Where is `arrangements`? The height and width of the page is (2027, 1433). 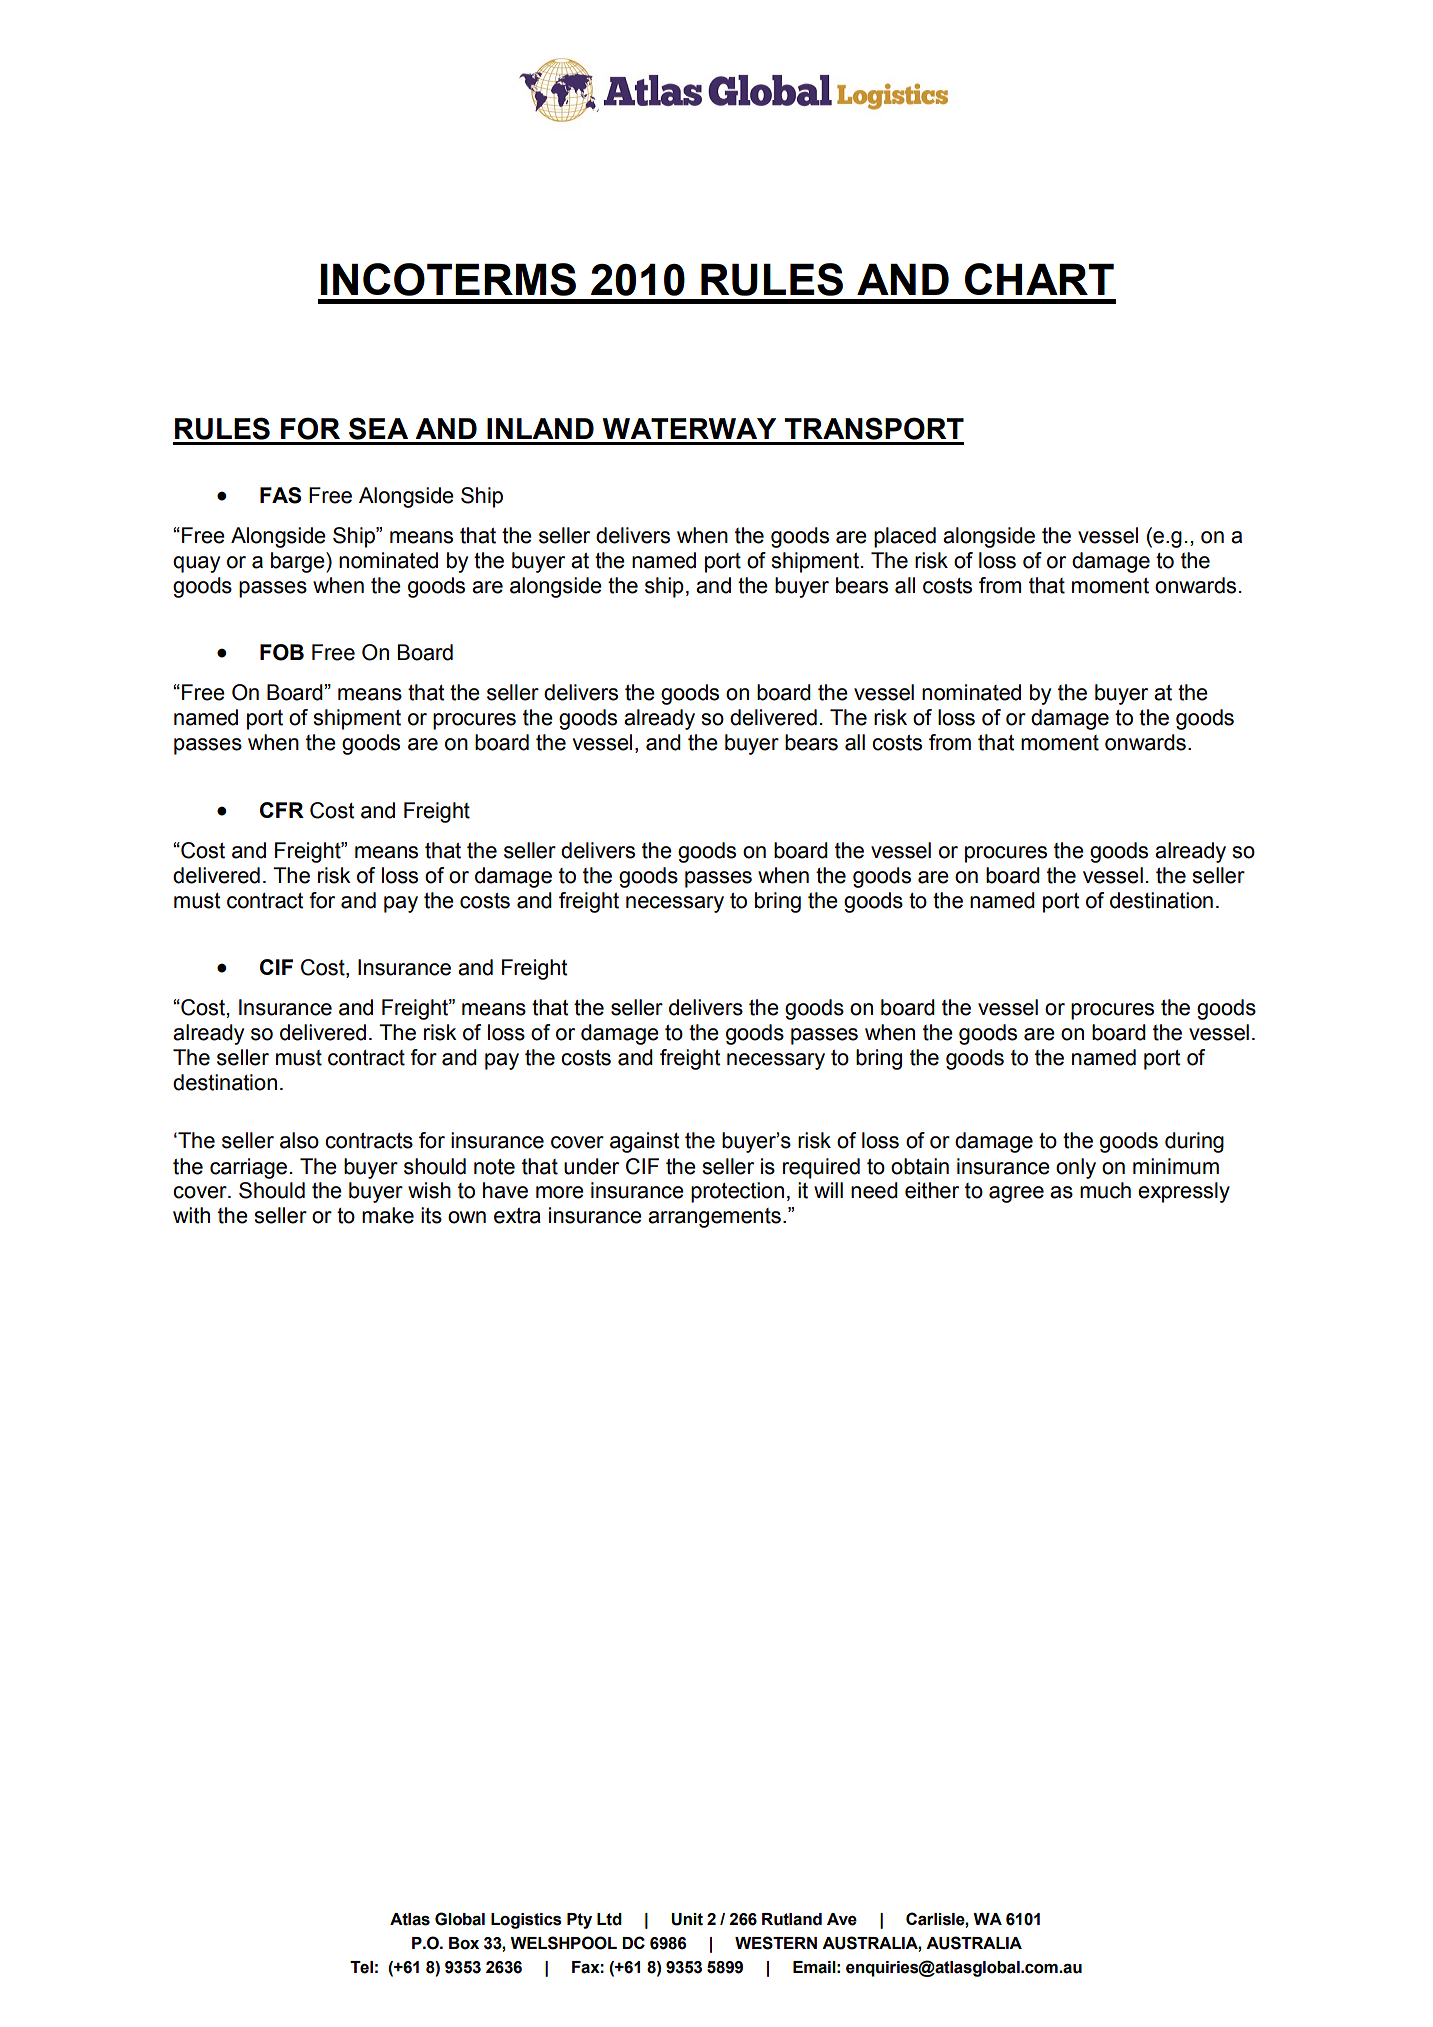 arrangements is located at coordinates (714, 1218).
